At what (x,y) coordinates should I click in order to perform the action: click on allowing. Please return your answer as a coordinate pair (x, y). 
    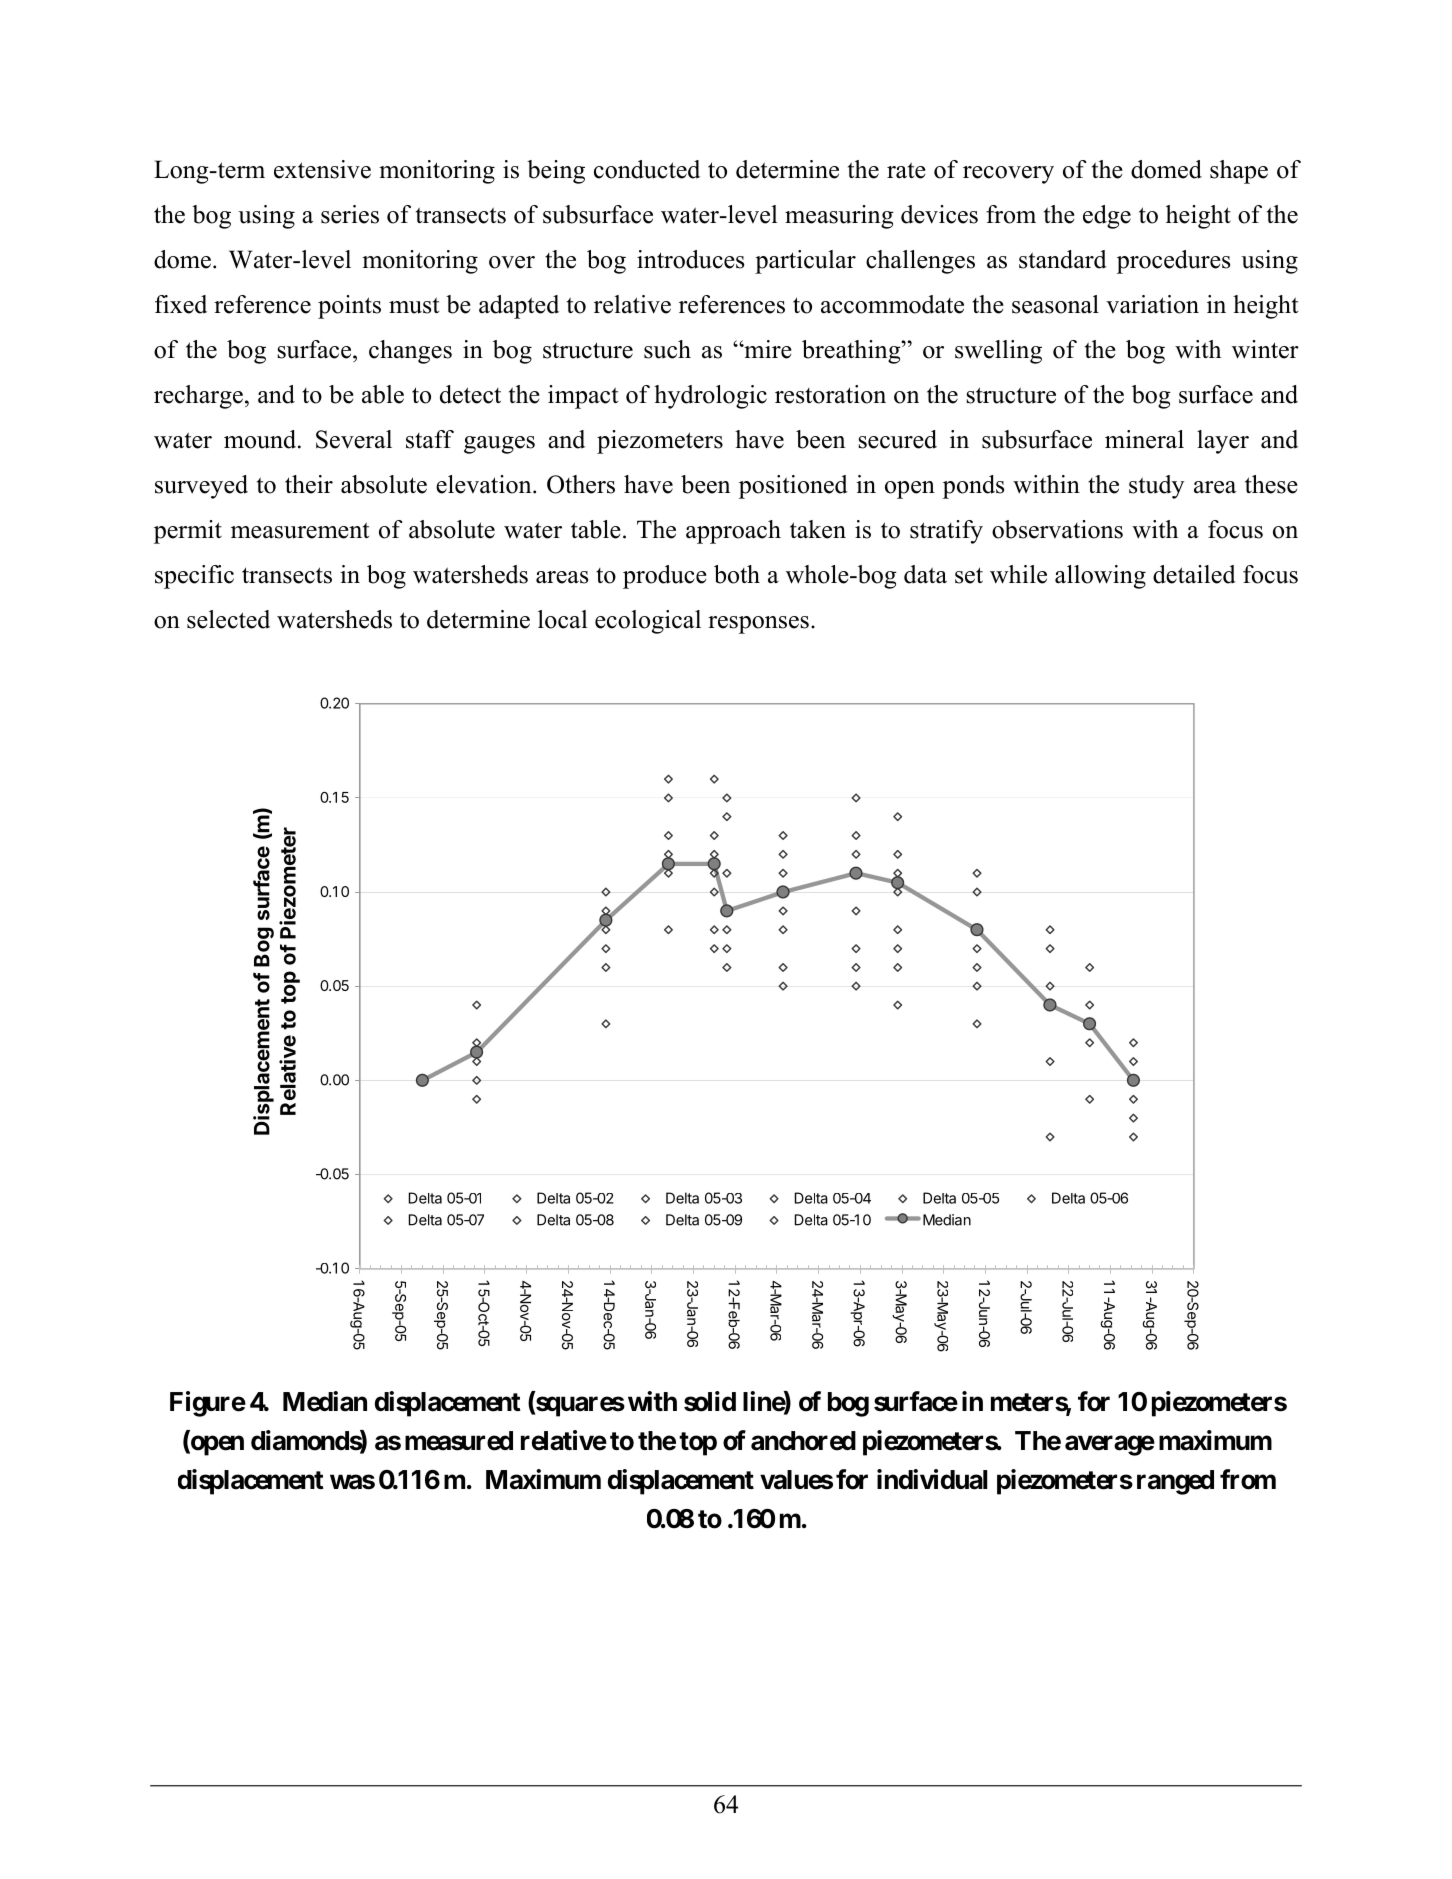
    Looking at the image, I should click on (1100, 577).
